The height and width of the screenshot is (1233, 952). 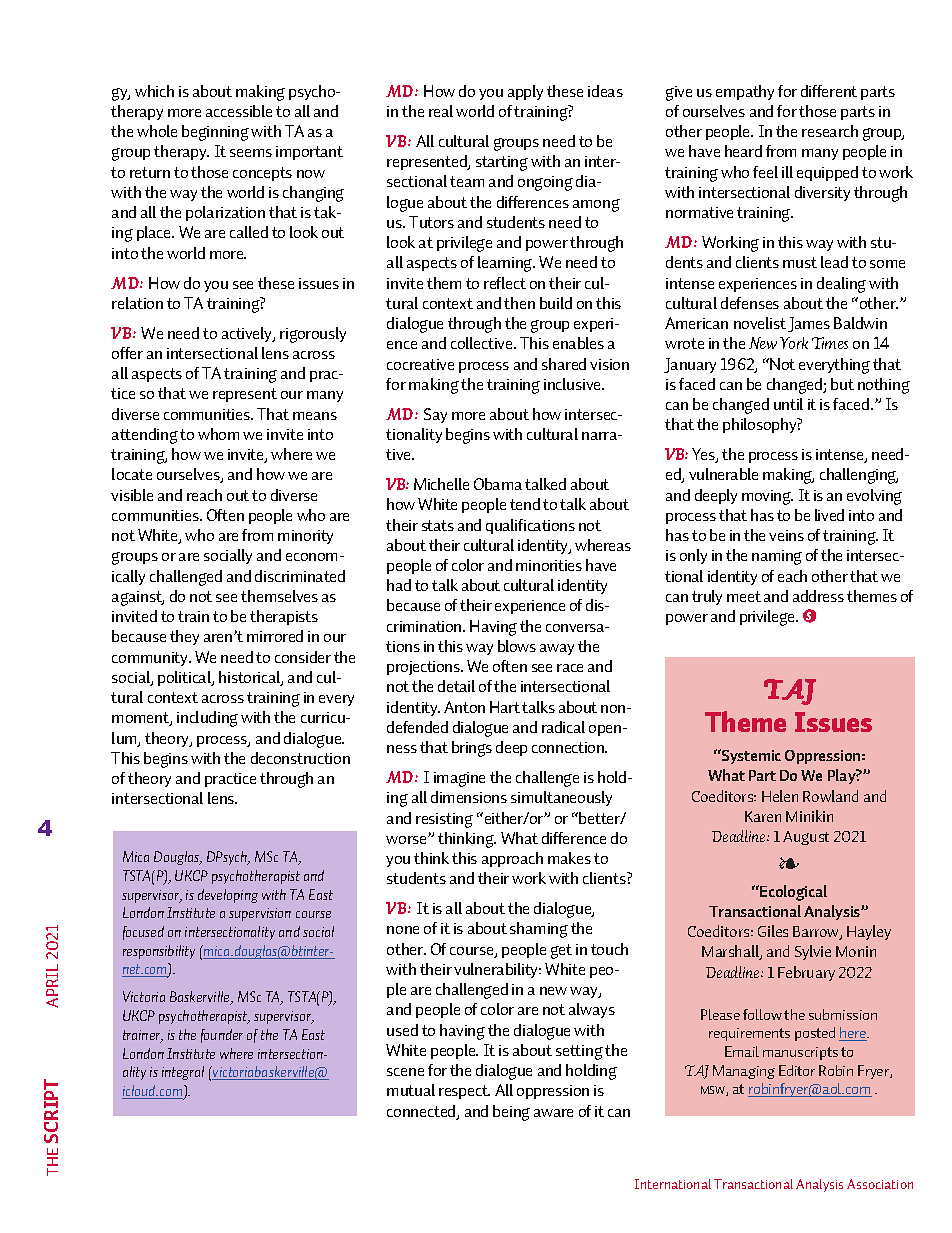 I want to click on deconstruction, so click(x=300, y=758).
